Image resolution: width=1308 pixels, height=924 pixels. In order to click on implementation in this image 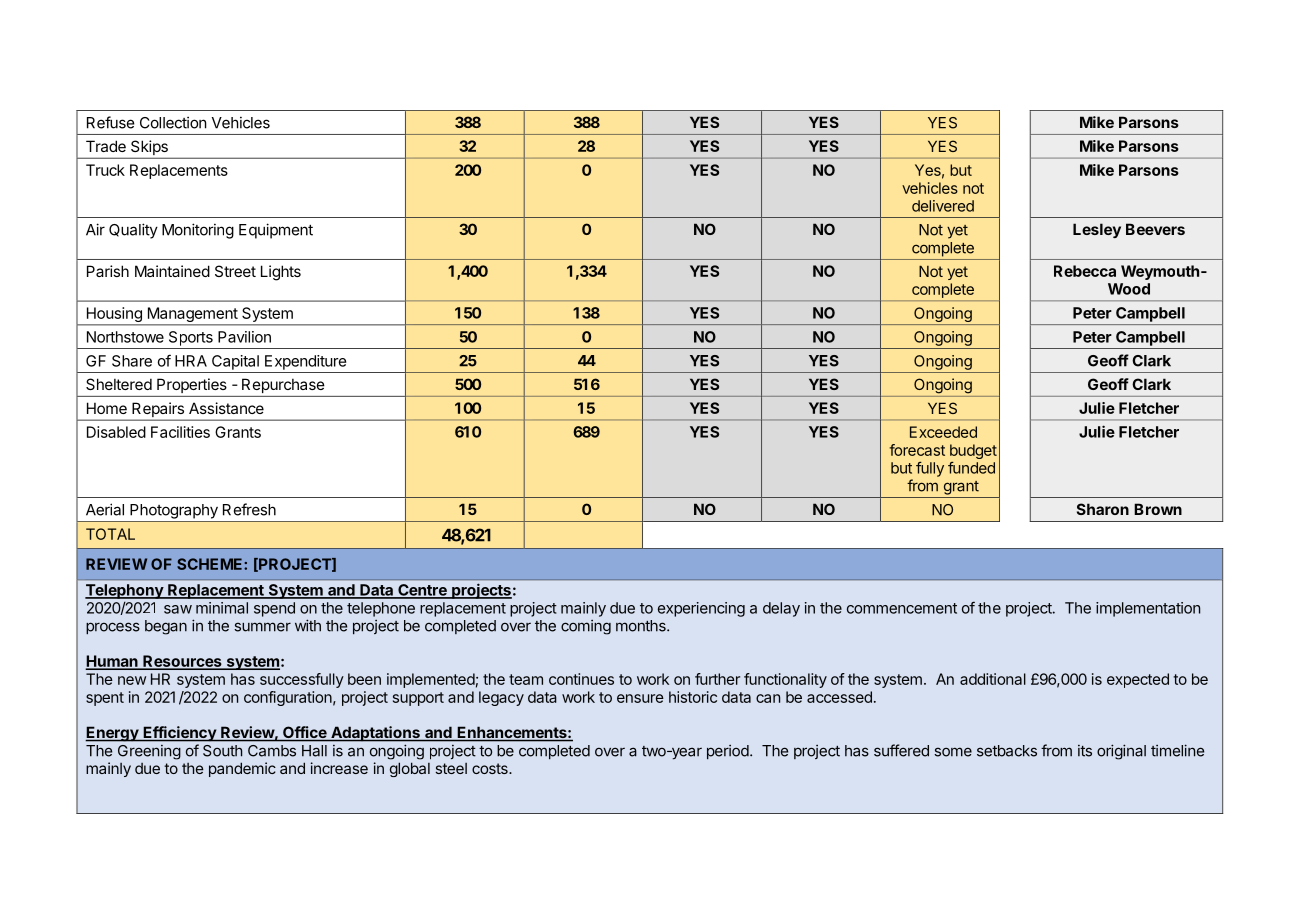, I will do `click(1148, 609)`.
